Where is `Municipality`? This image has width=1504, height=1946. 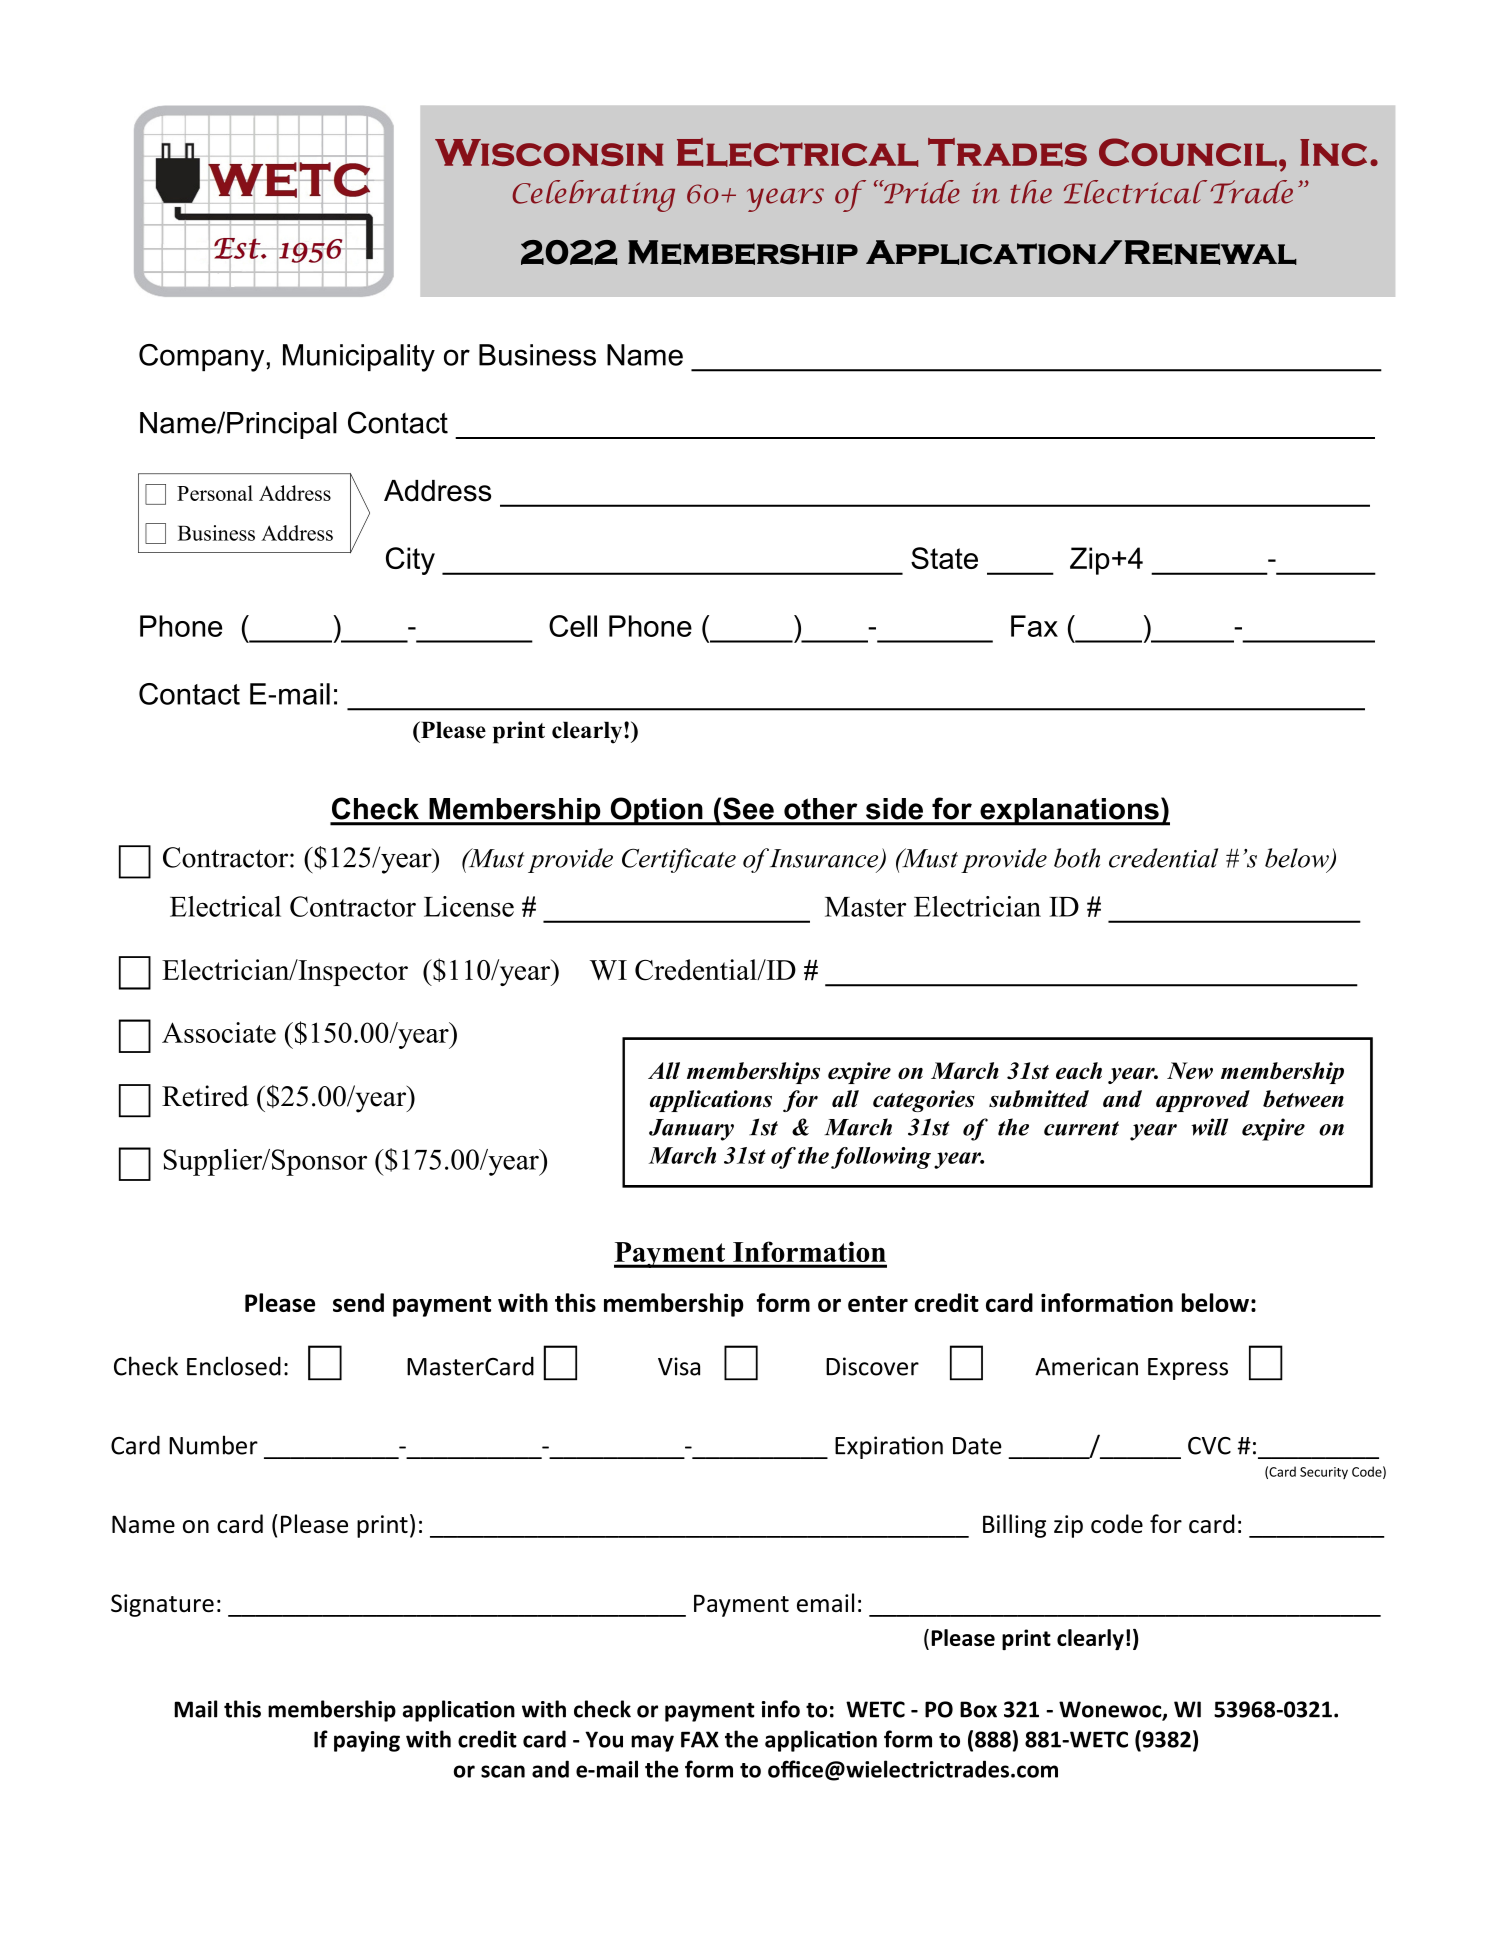
Municipality is located at coordinates (359, 358).
